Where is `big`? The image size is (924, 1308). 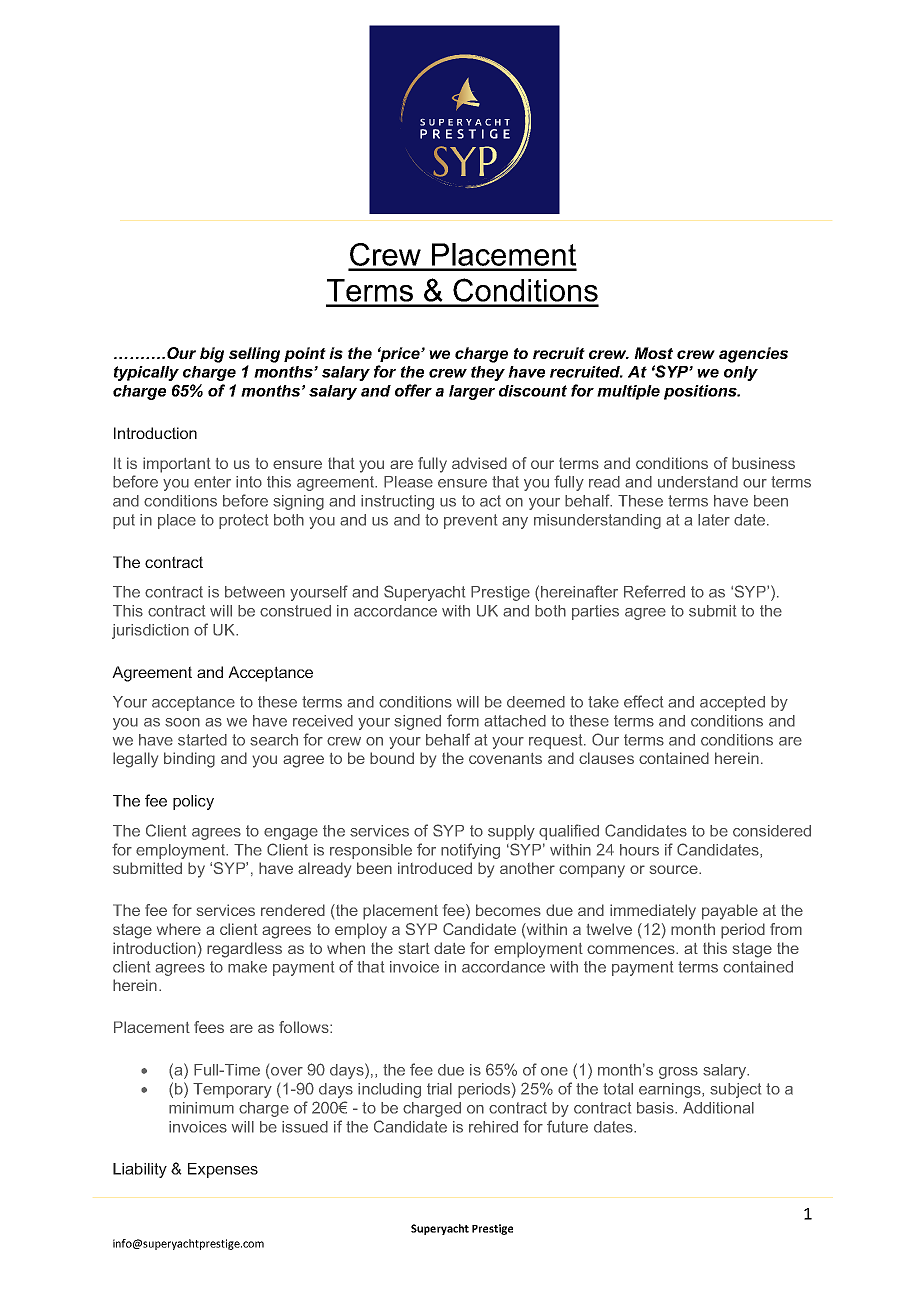
big is located at coordinates (212, 355).
